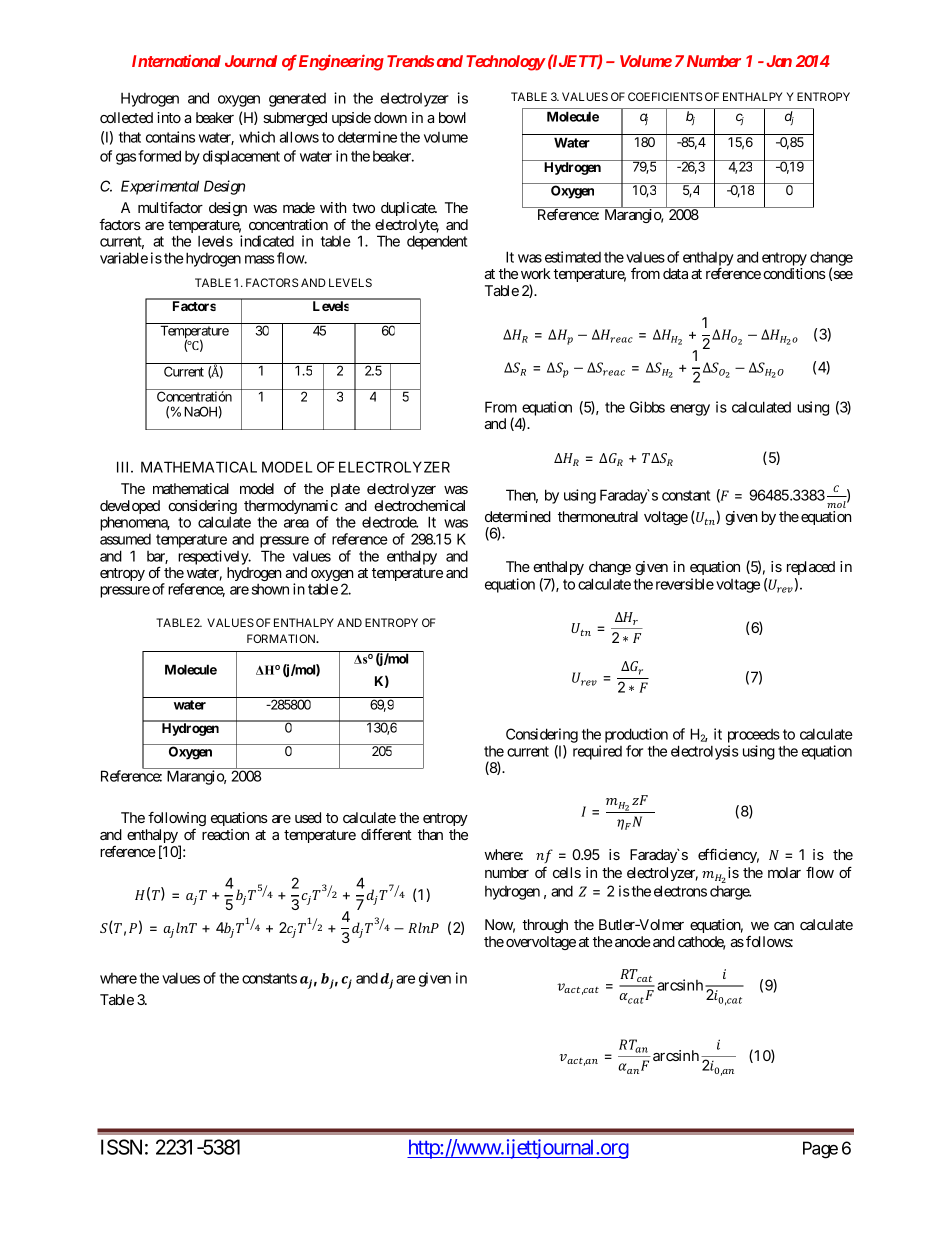 This image has width=952, height=1233. What do you see at coordinates (169, 117) in the image?
I see `into` at bounding box center [169, 117].
